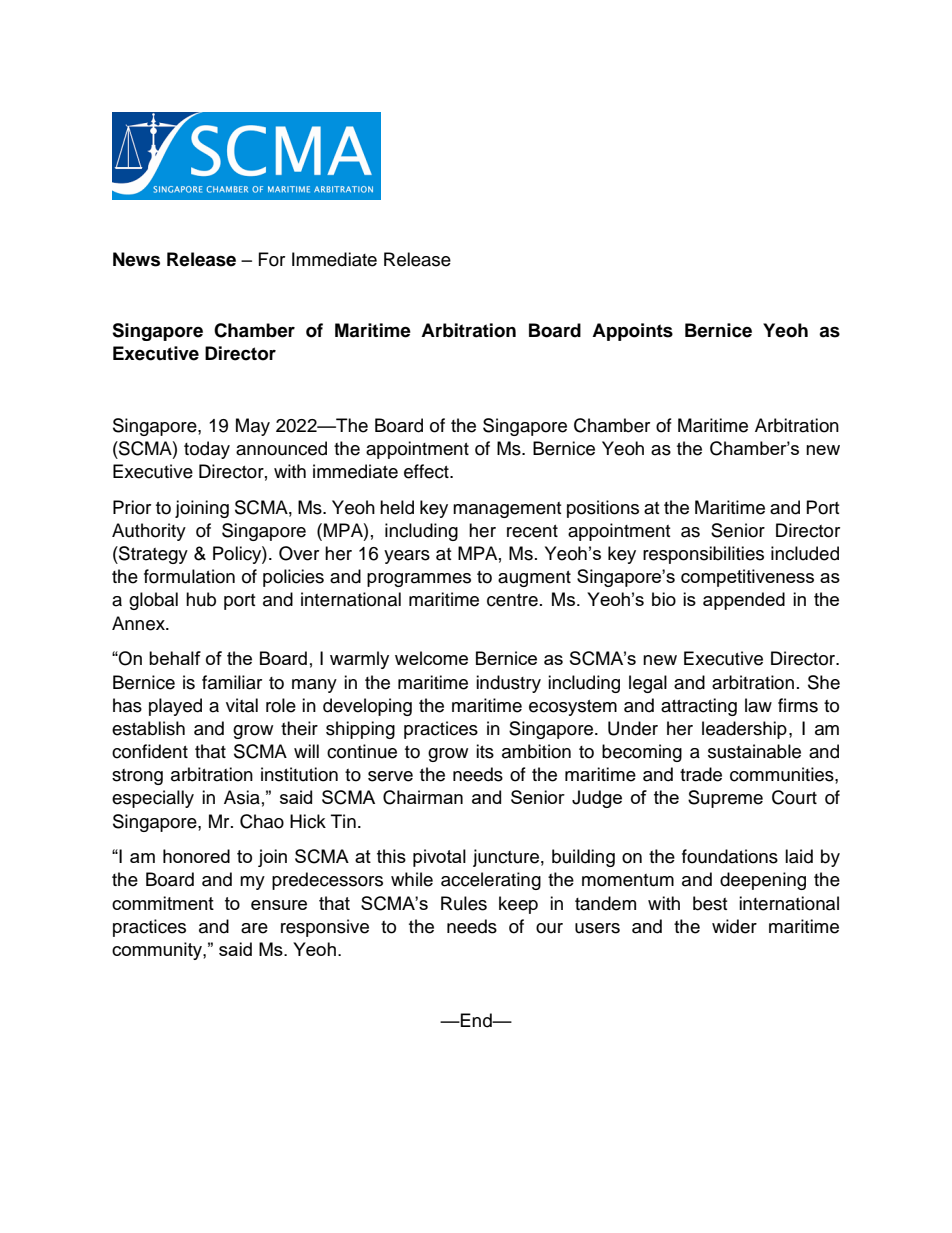 This page has width=952, height=1233. What do you see at coordinates (242, 705) in the page?
I see `vital` at bounding box center [242, 705].
